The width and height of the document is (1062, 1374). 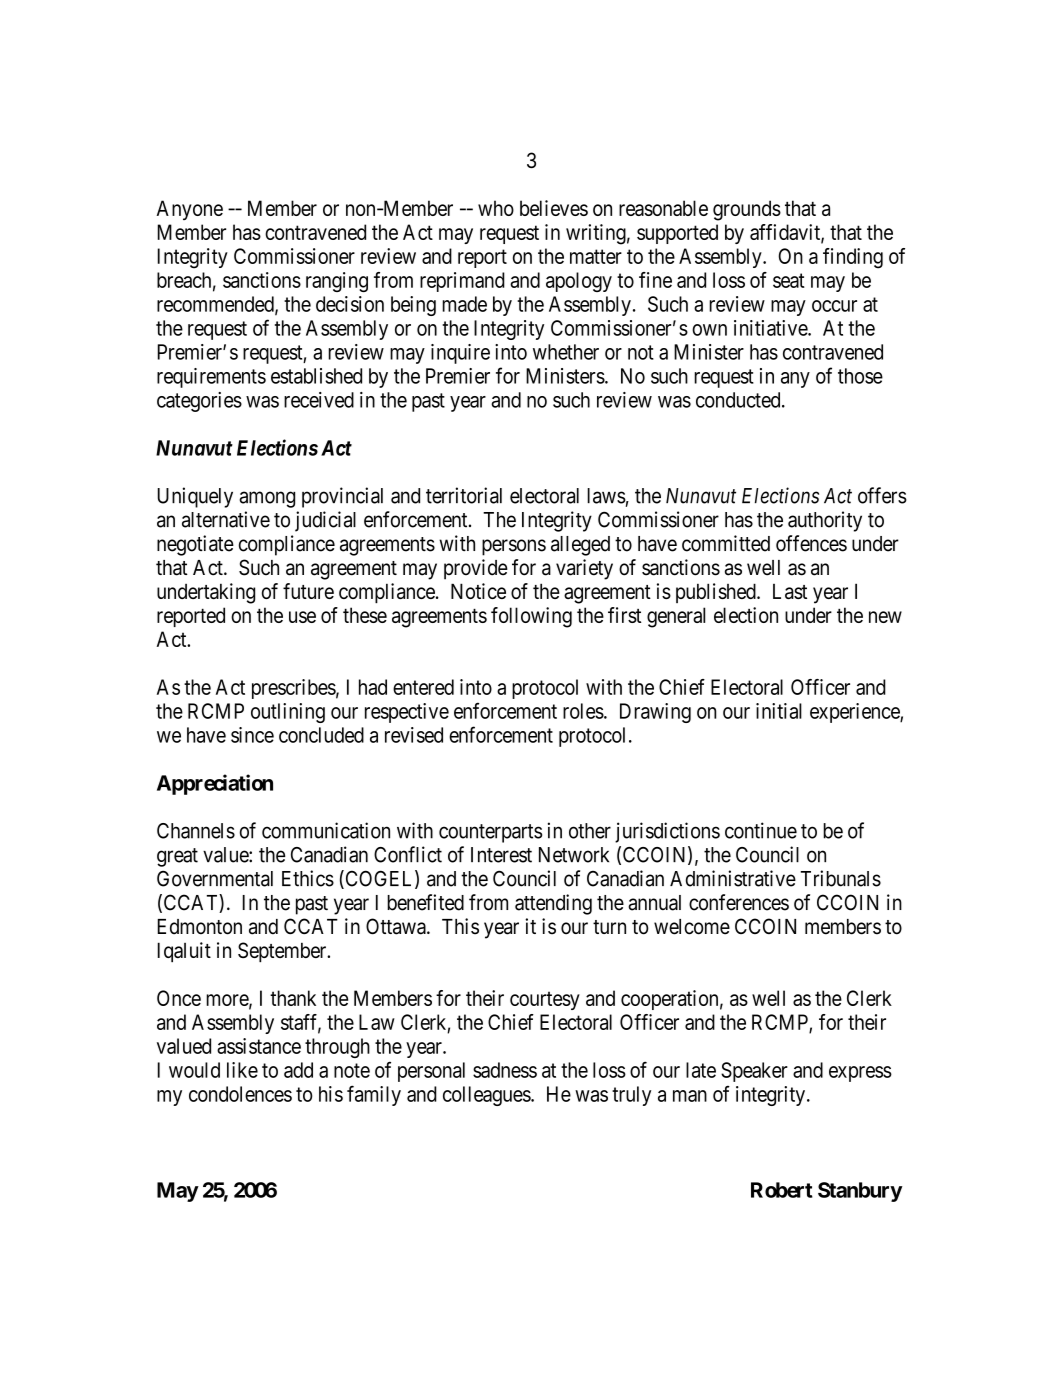 I want to click on condolences, so click(x=240, y=1094).
